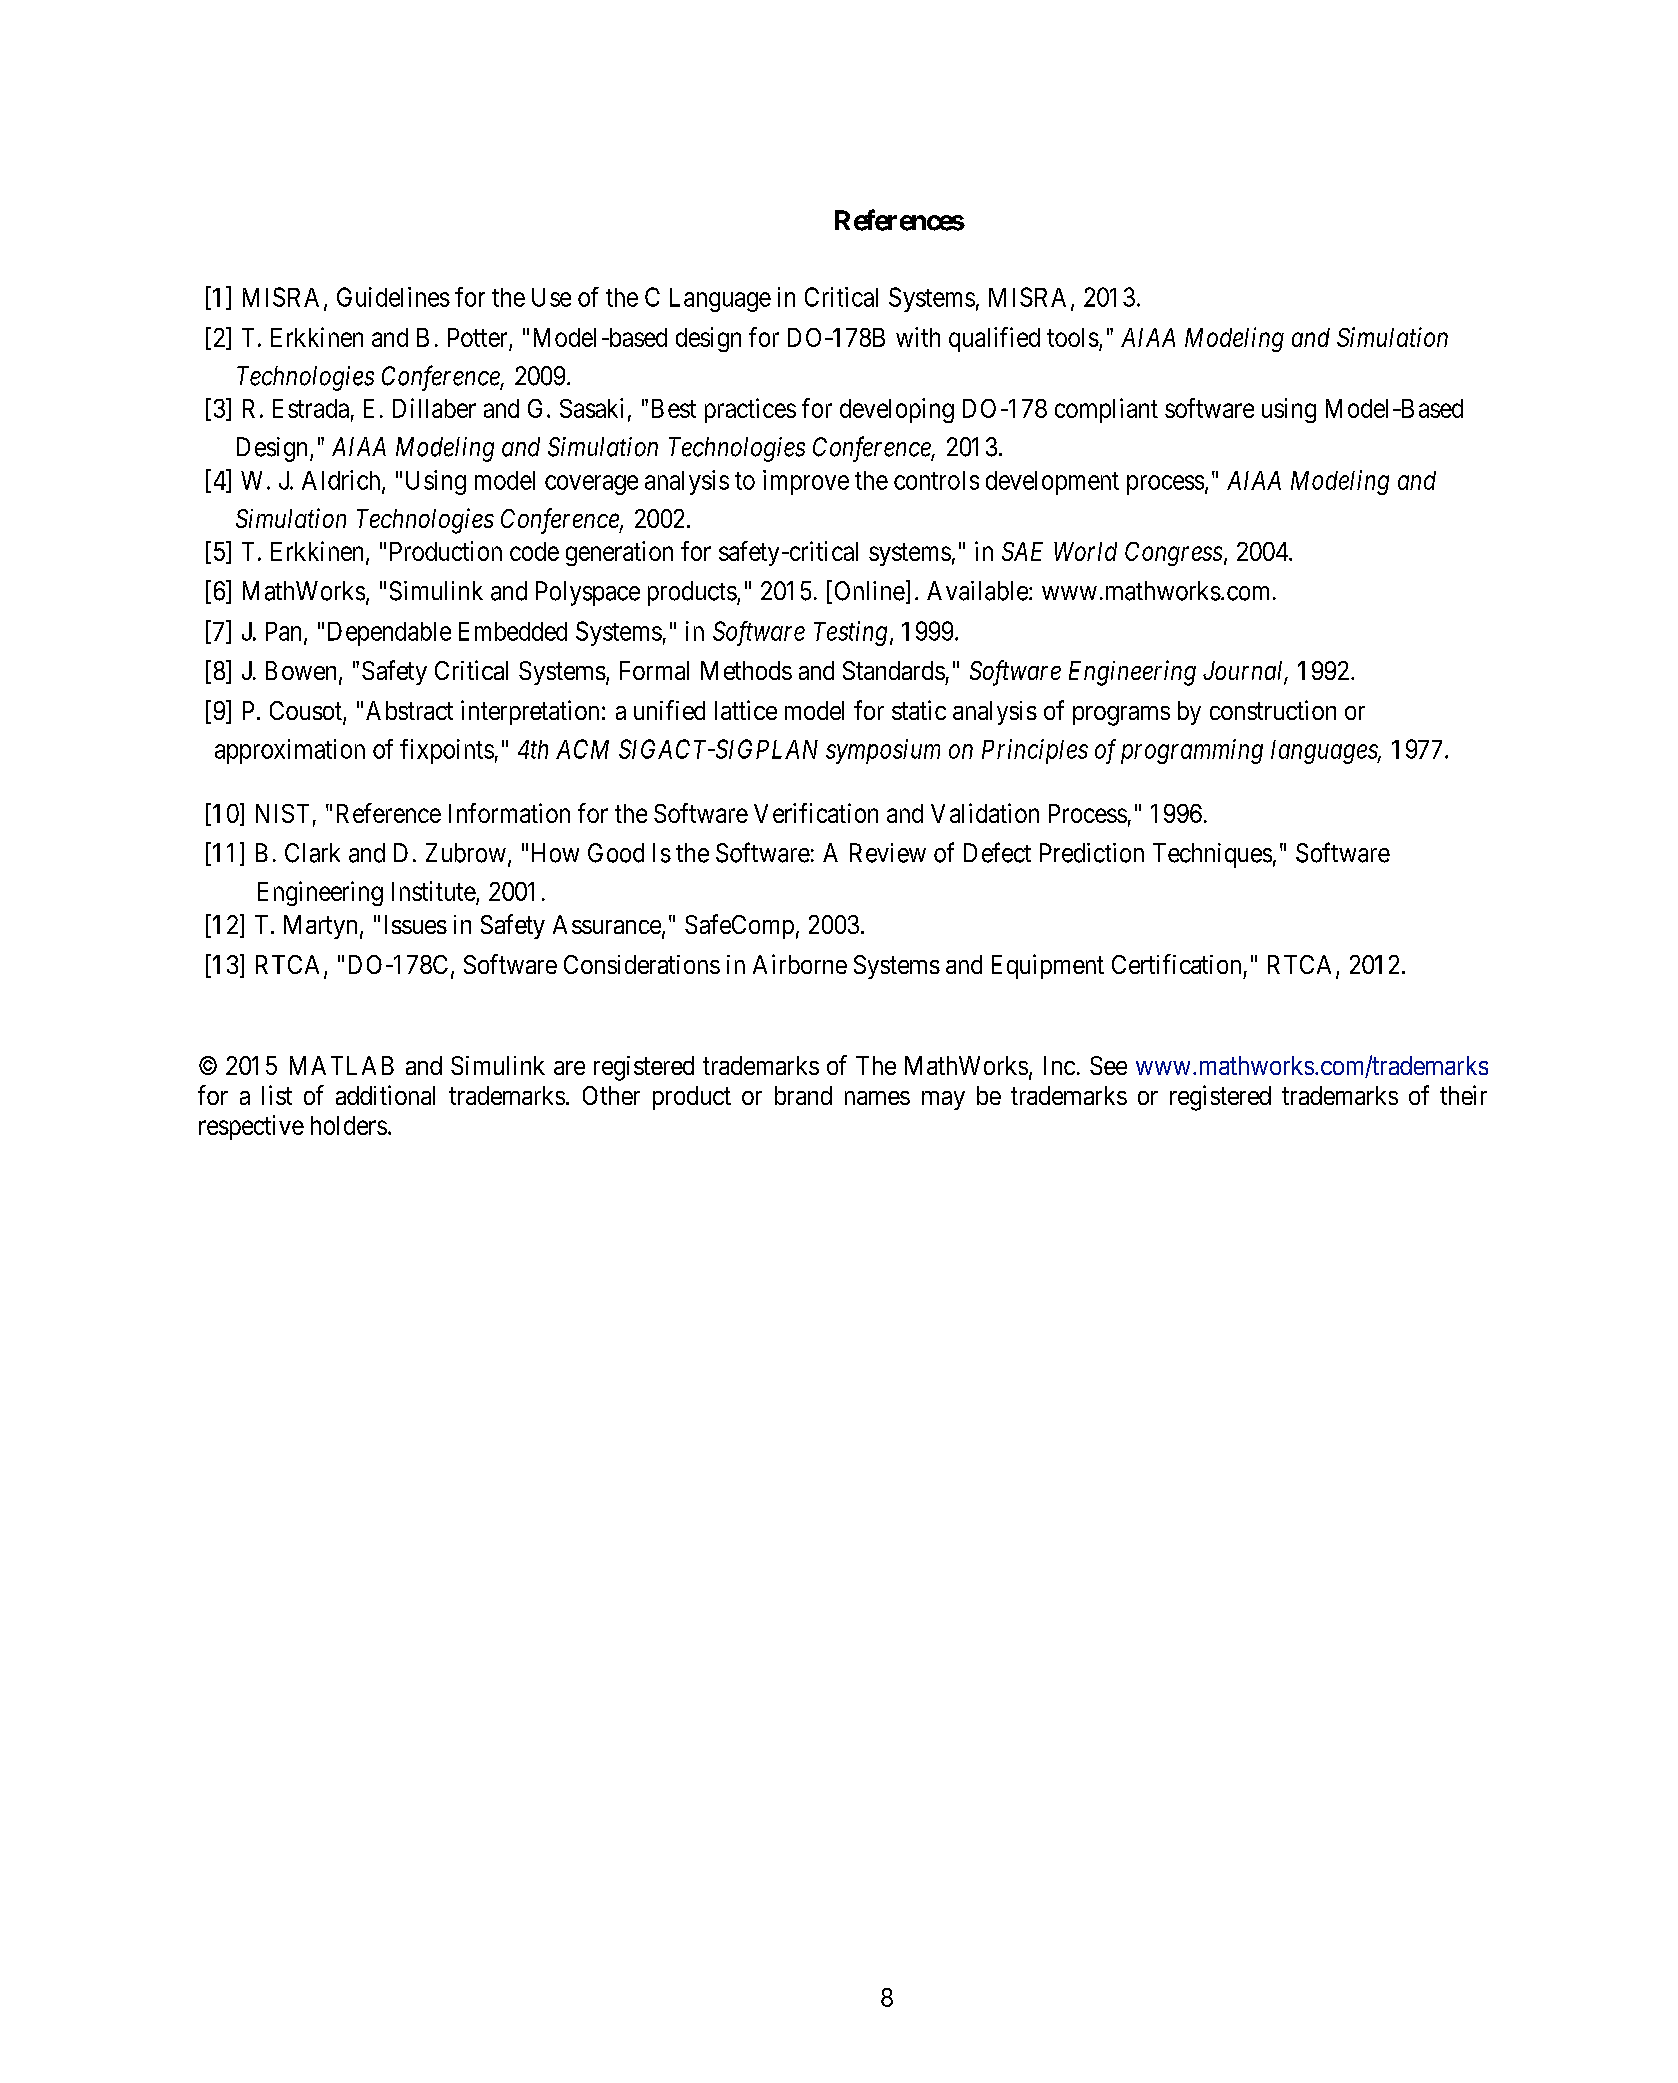 The image size is (1678, 2083). Describe the element at coordinates (1273, 710) in the screenshot. I see `construction` at that location.
